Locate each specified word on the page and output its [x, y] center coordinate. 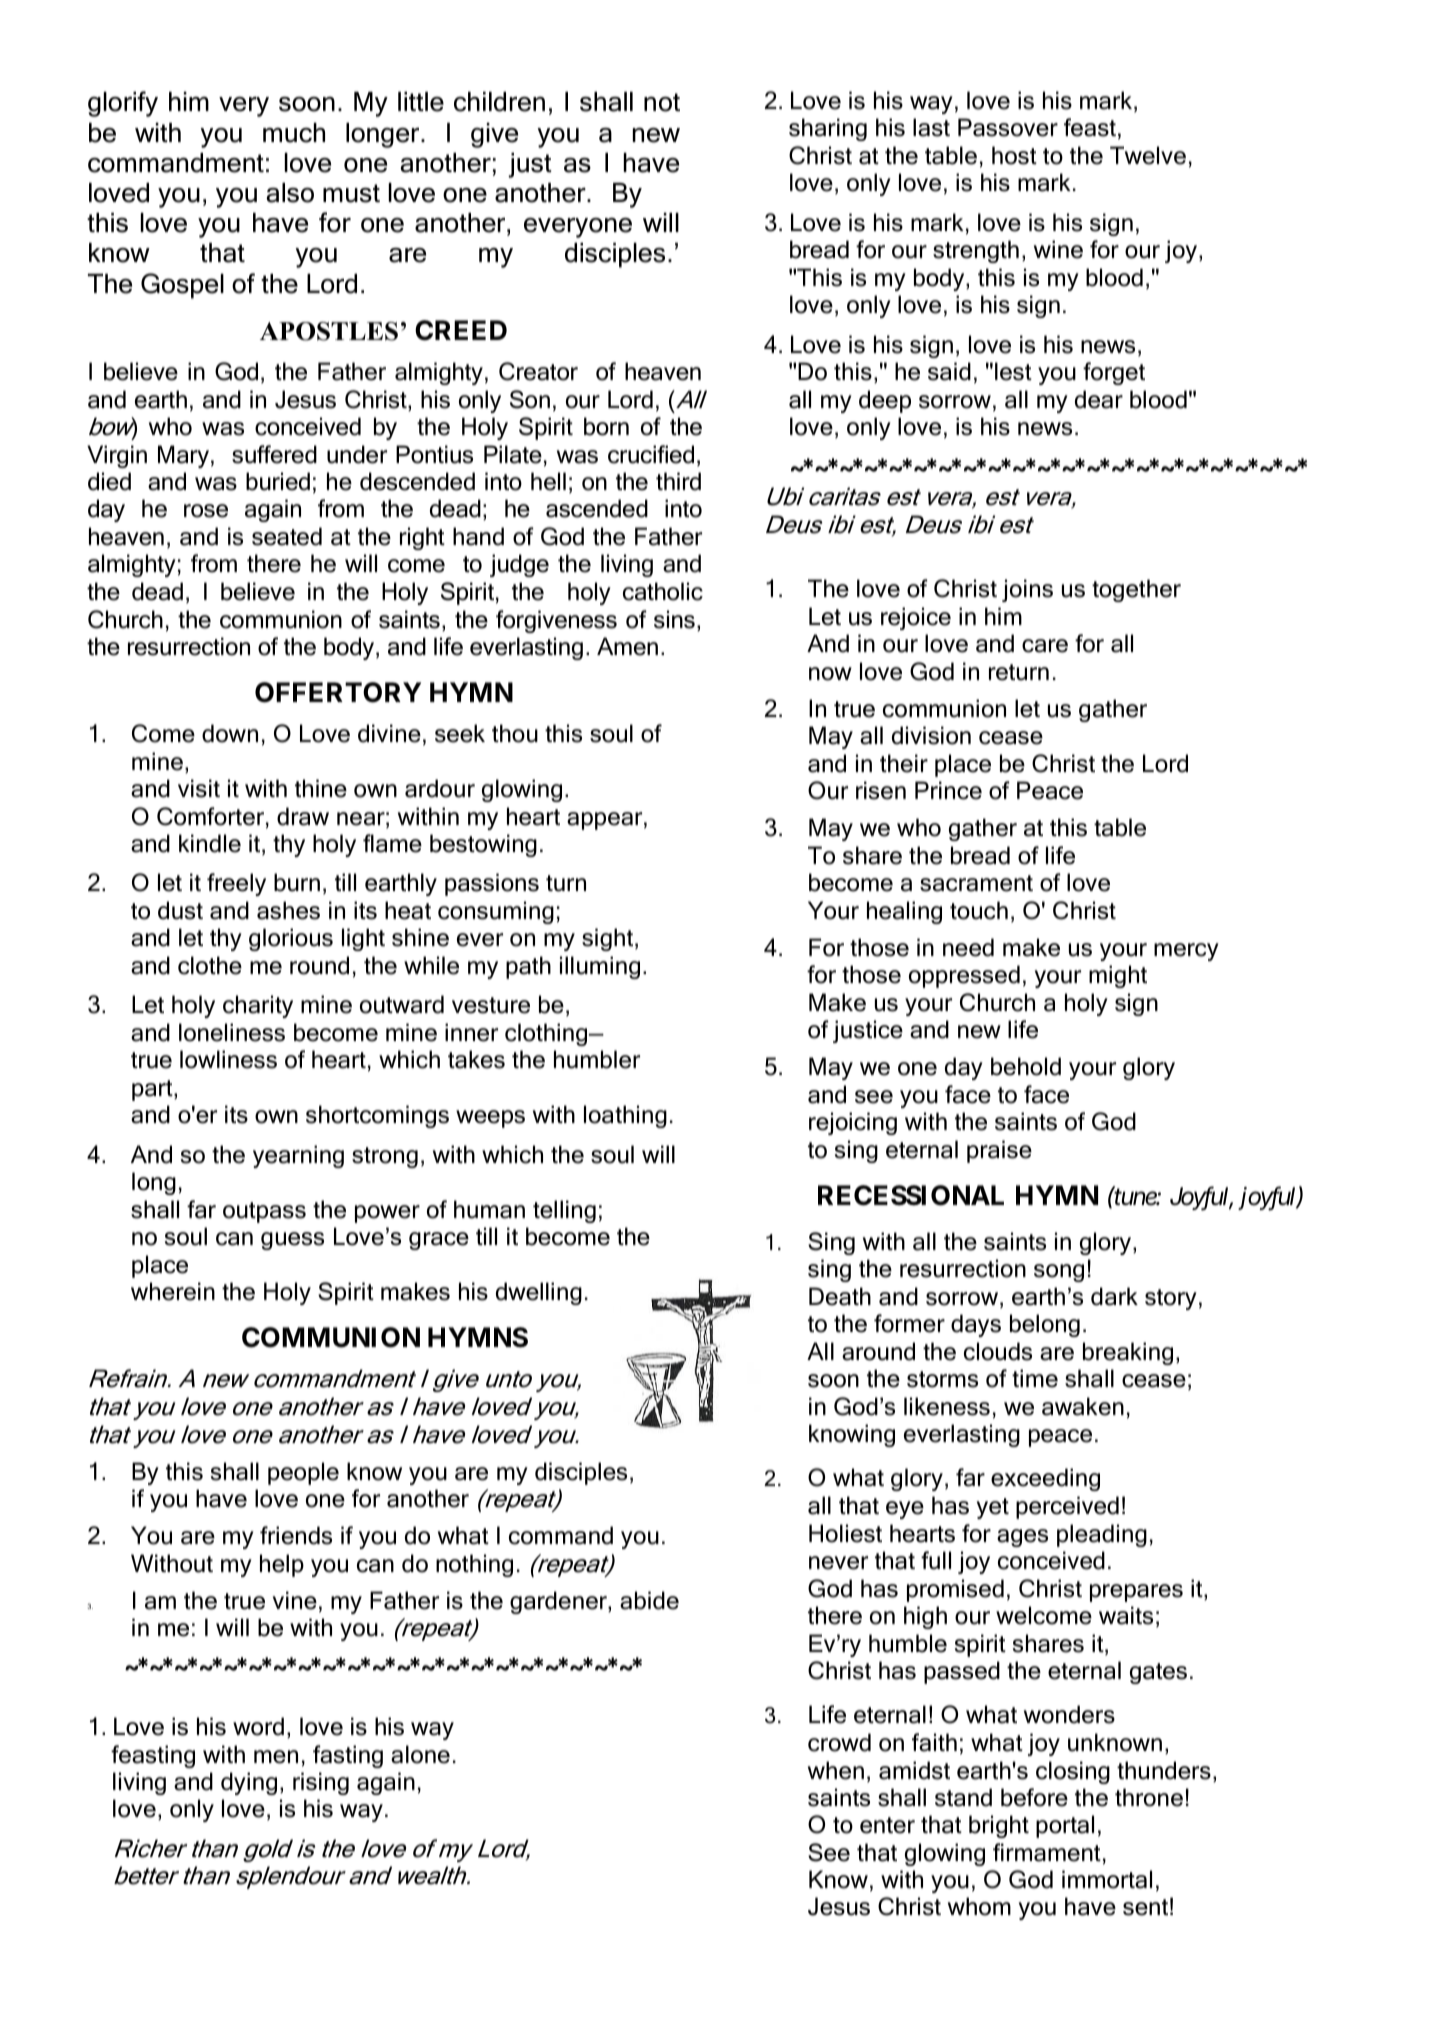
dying [249, 1783]
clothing [547, 1034]
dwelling [539, 1293]
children [499, 102]
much [294, 133]
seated [287, 536]
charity [258, 1006]
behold [1026, 1066]
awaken [1083, 1406]
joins [1027, 590]
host [1014, 155]
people [303, 1473]
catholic [663, 591]
